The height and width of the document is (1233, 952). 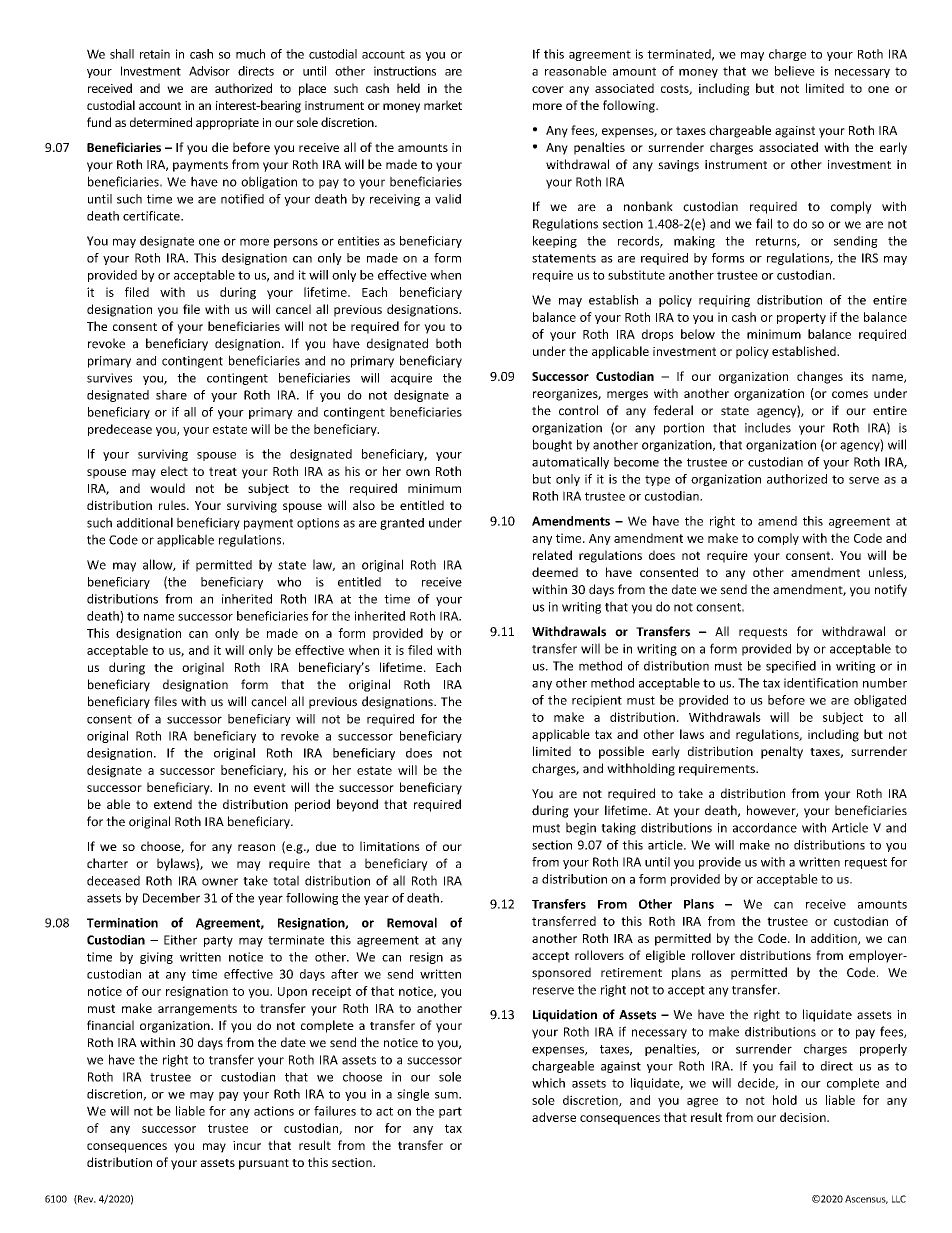 What do you see at coordinates (247, 1145) in the document?
I see `incur` at bounding box center [247, 1145].
